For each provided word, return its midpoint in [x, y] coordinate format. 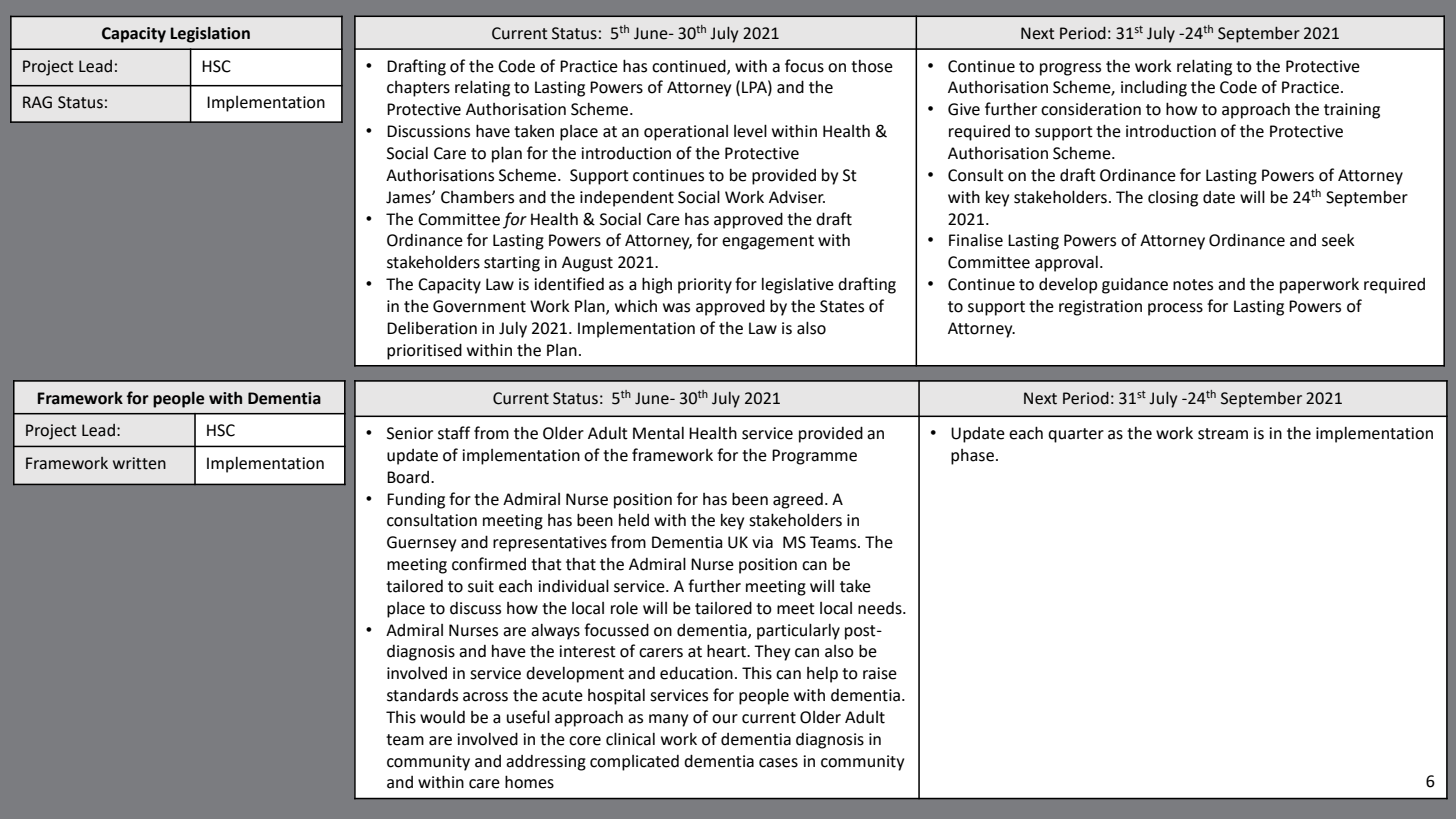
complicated [634, 763]
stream [1223, 434]
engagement [768, 242]
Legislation [210, 34]
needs [881, 608]
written [139, 463]
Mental [658, 433]
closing [1173, 199]
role [624, 608]
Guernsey [421, 544]
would [442, 717]
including [1154, 88]
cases [778, 763]
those [872, 66]
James [409, 197]
